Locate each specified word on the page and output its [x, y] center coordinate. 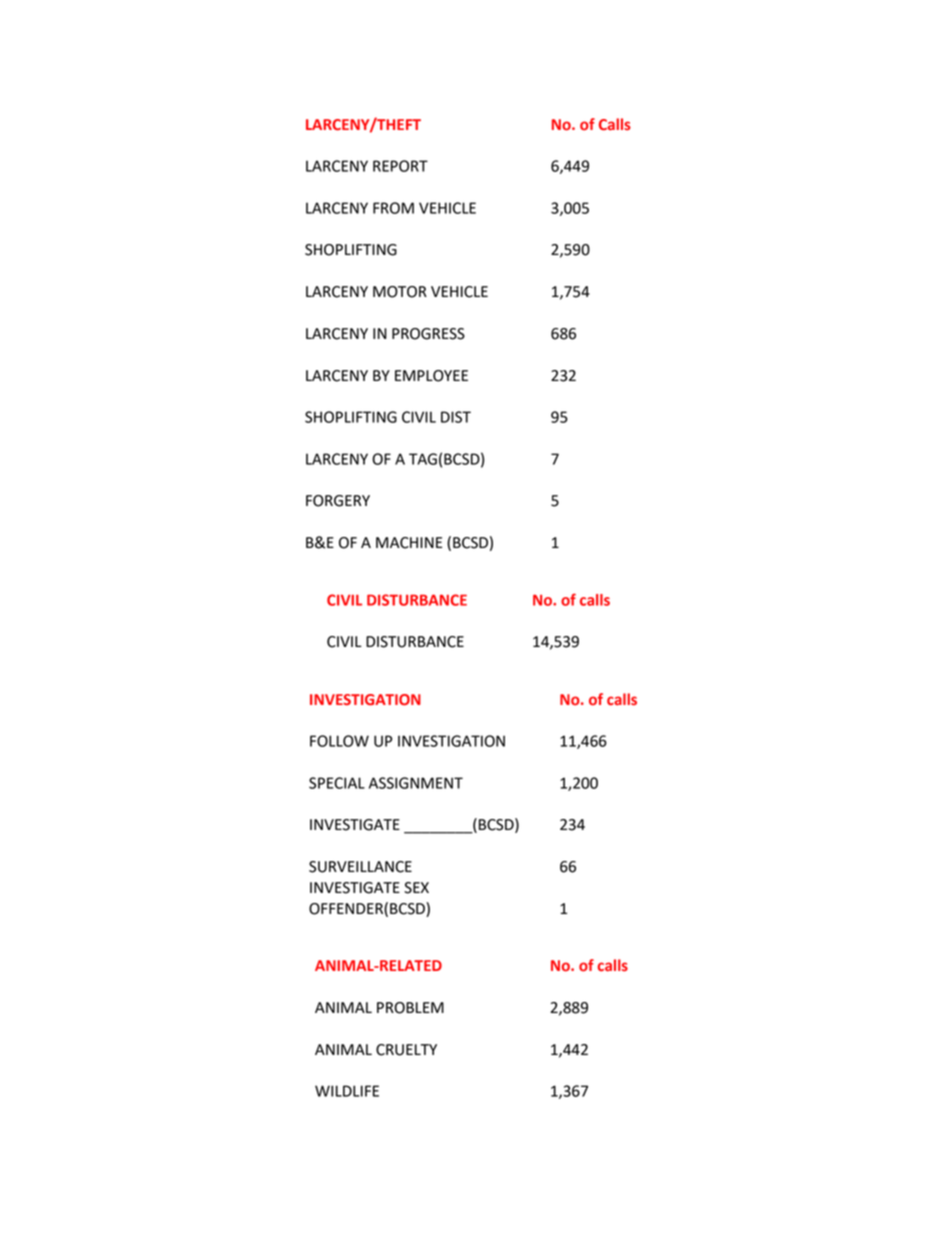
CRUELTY [406, 1050]
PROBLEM [410, 1008]
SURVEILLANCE [360, 867]
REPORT [400, 166]
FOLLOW [339, 741]
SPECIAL [337, 783]
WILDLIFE [347, 1091]
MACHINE [409, 543]
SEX [416, 888]
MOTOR [400, 292]
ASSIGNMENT [416, 783]
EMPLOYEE [431, 376]
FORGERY [338, 501]
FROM [393, 208]
